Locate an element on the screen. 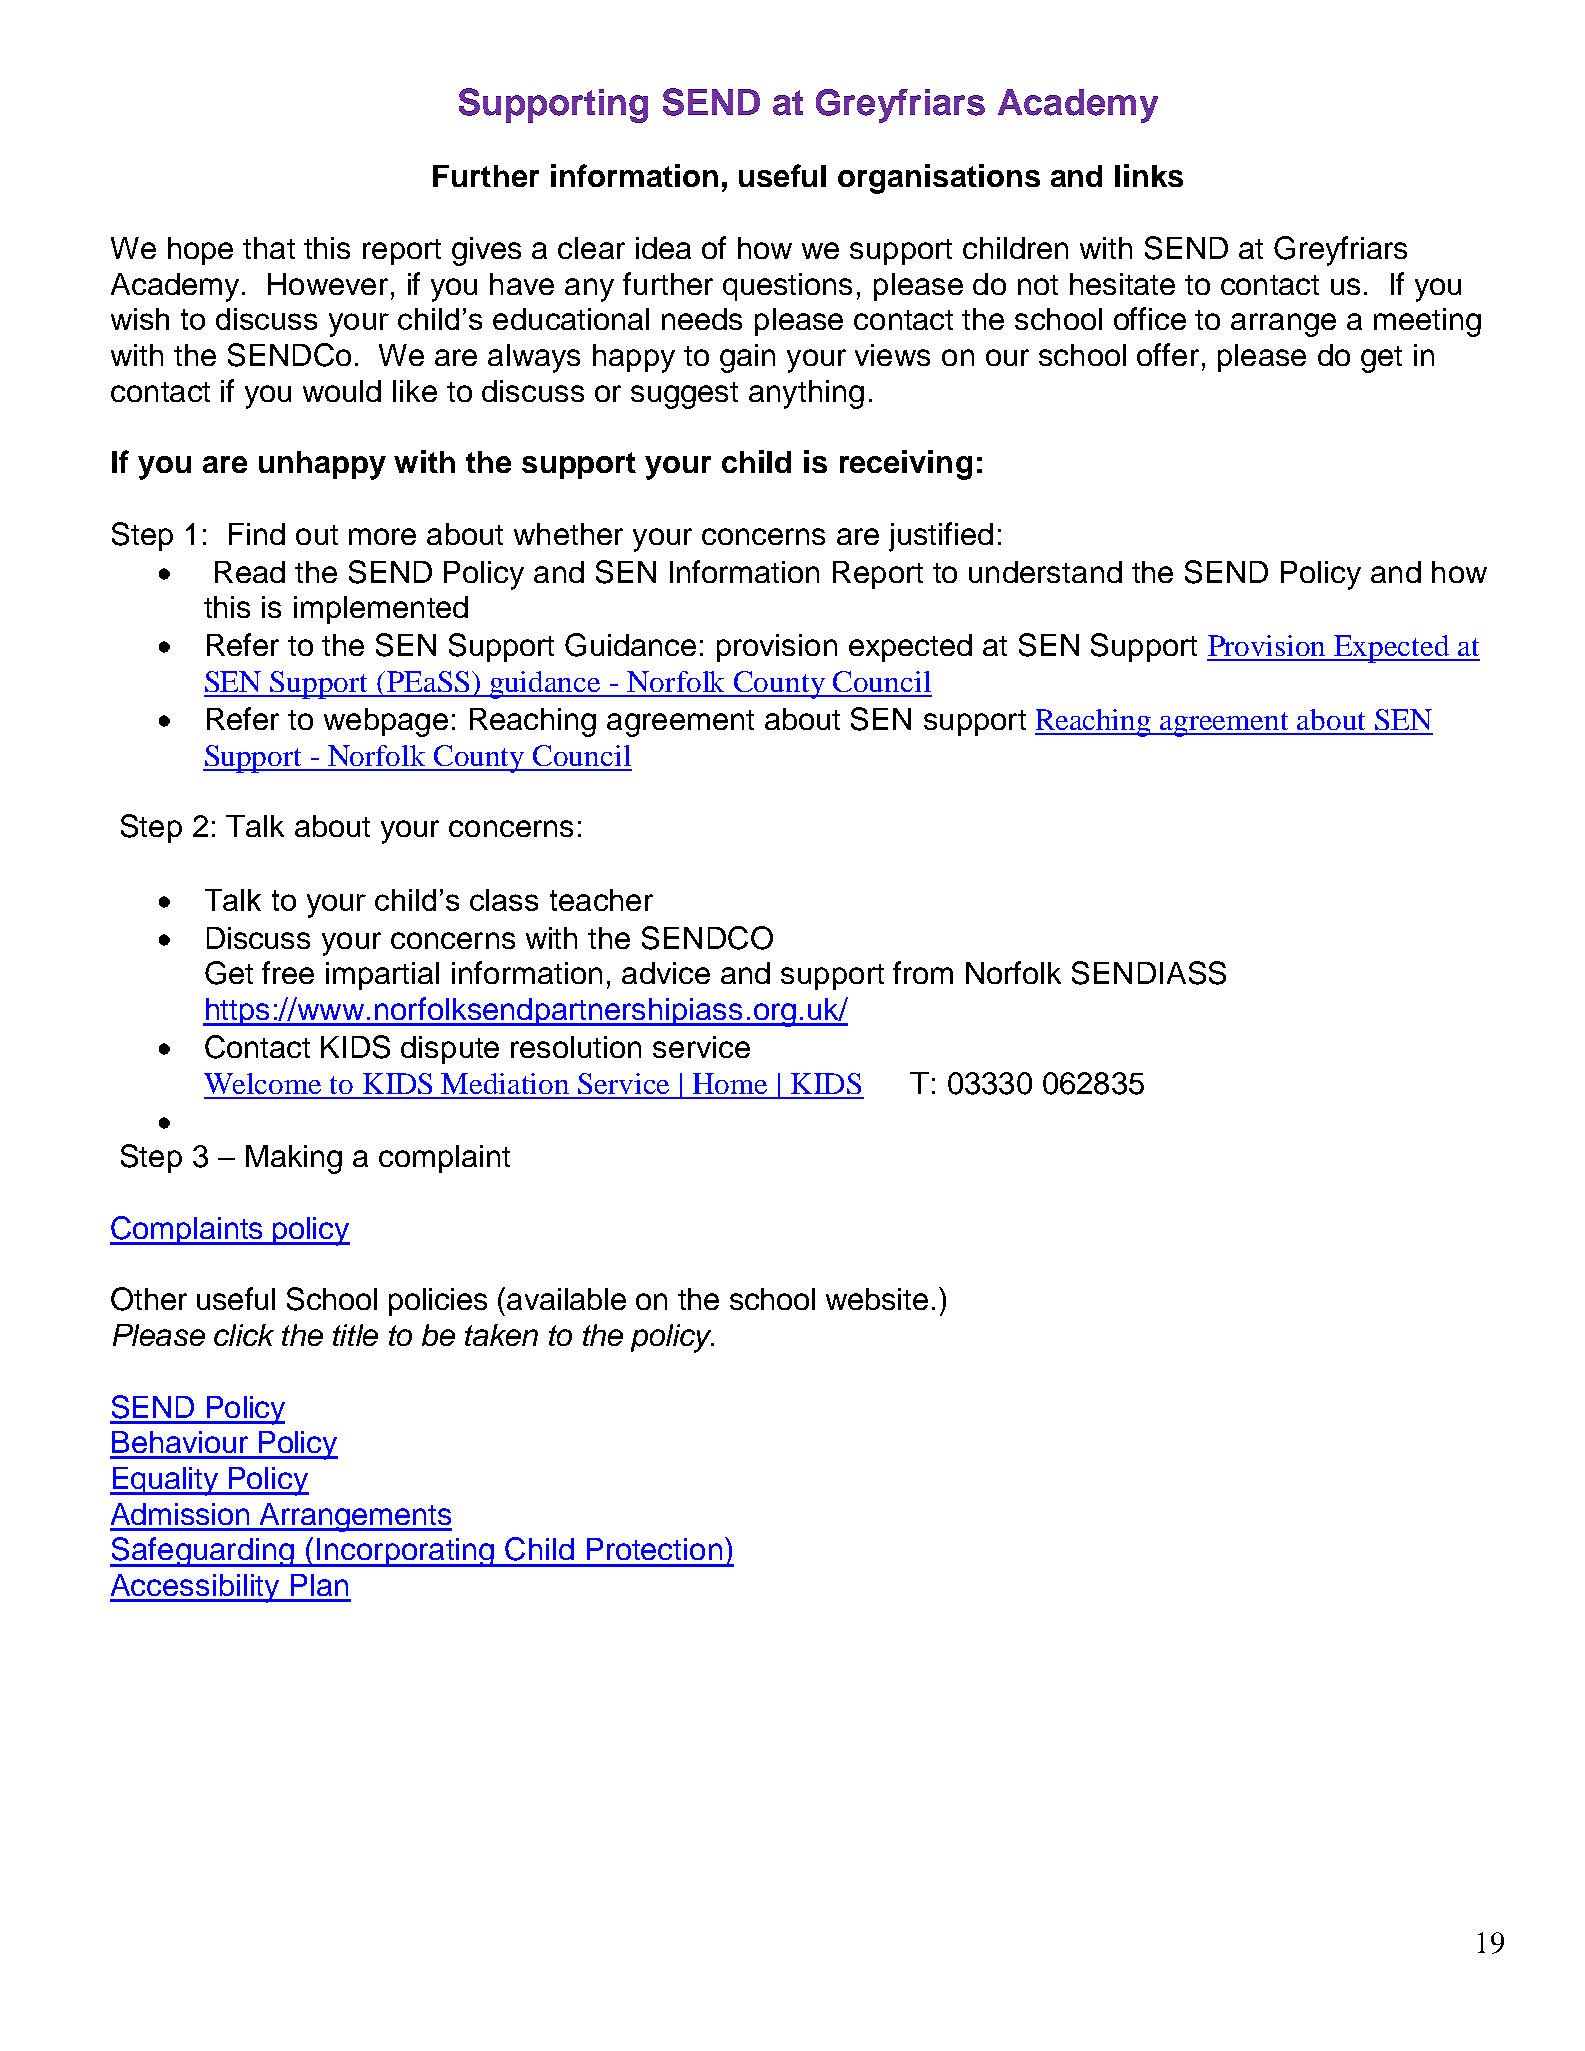 The image size is (1585, 2051). free is located at coordinates (288, 972).
